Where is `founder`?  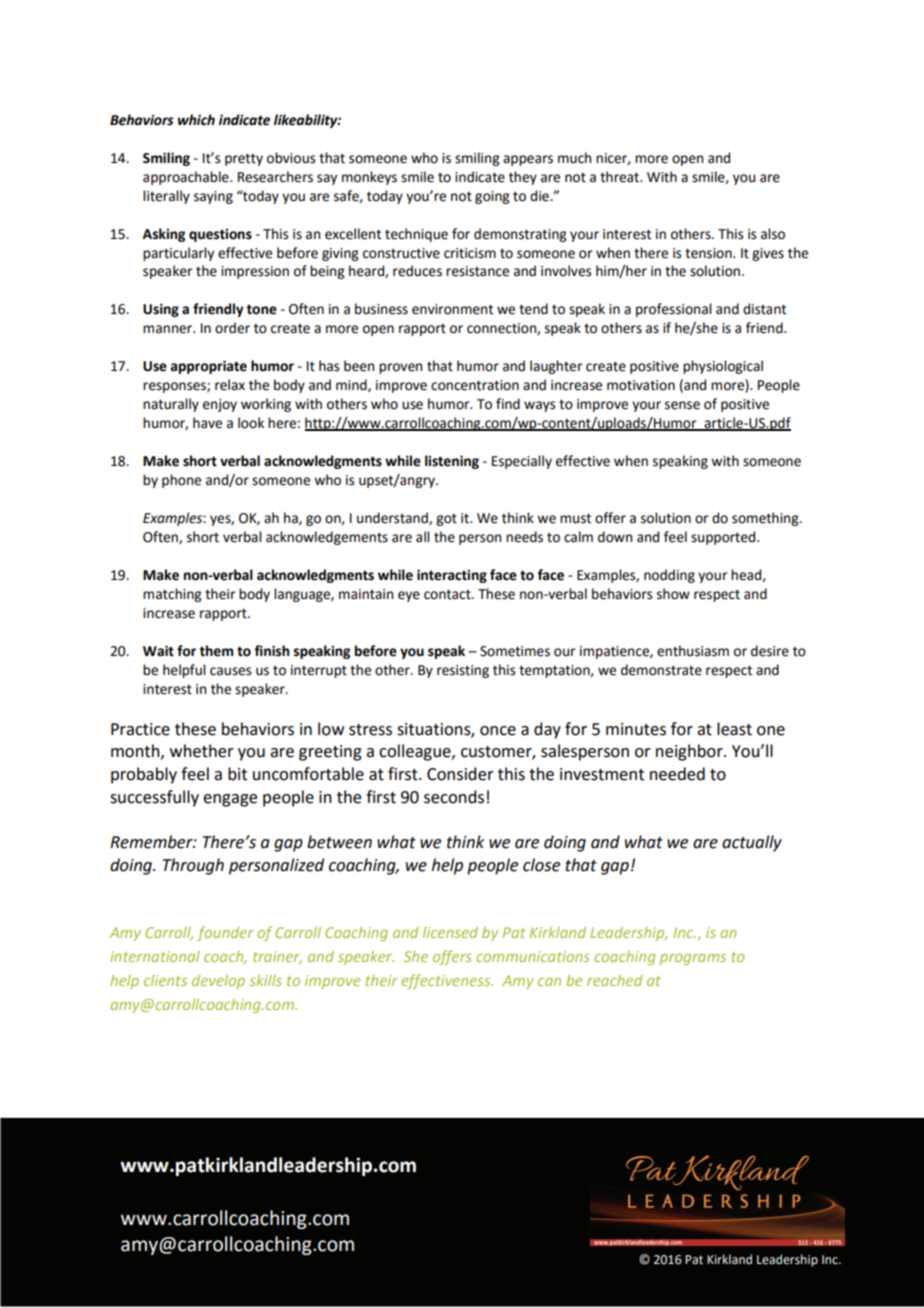 founder is located at coordinates (225, 933).
